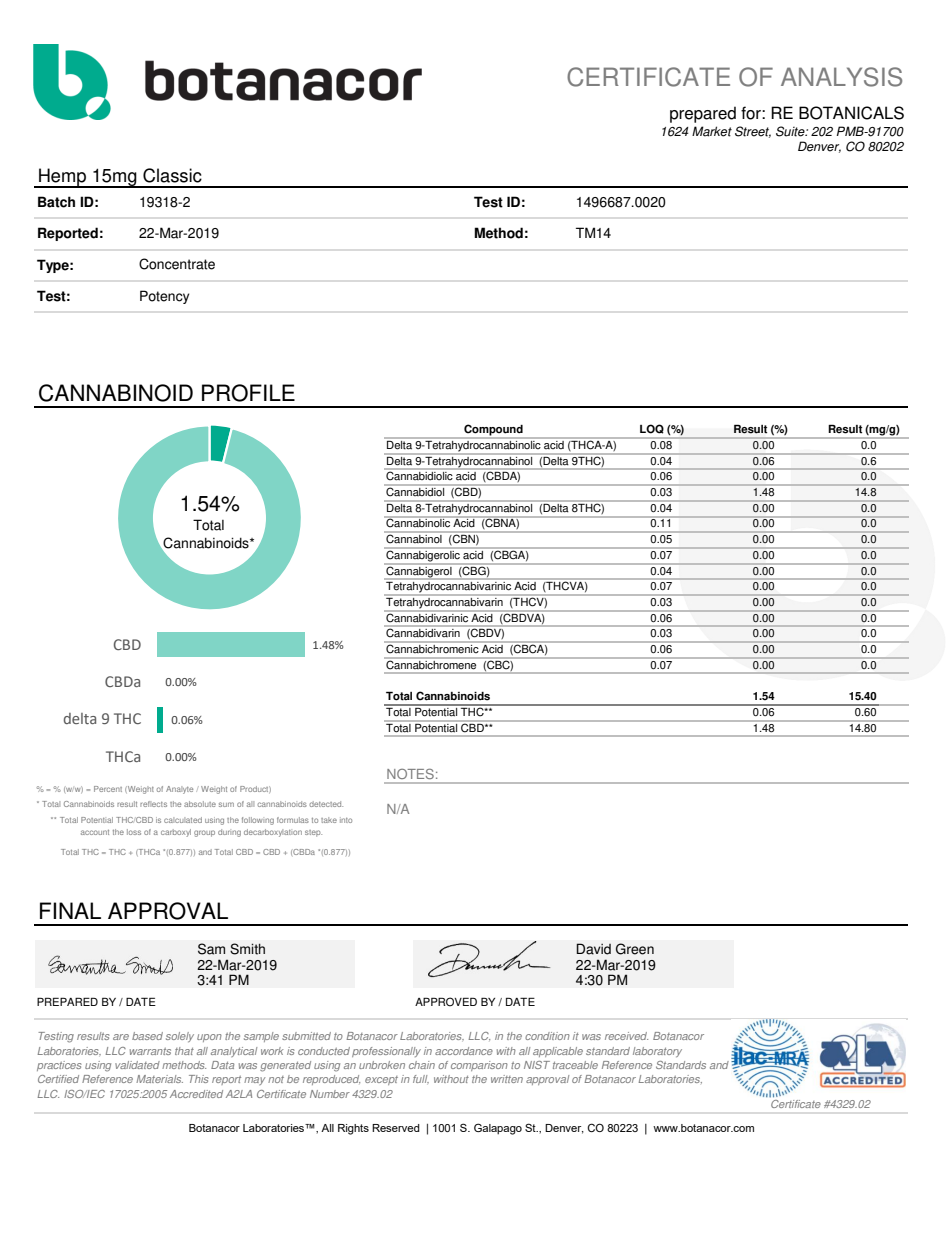 Image resolution: width=952 pixels, height=1233 pixels. I want to click on Compound, so click(493, 431).
